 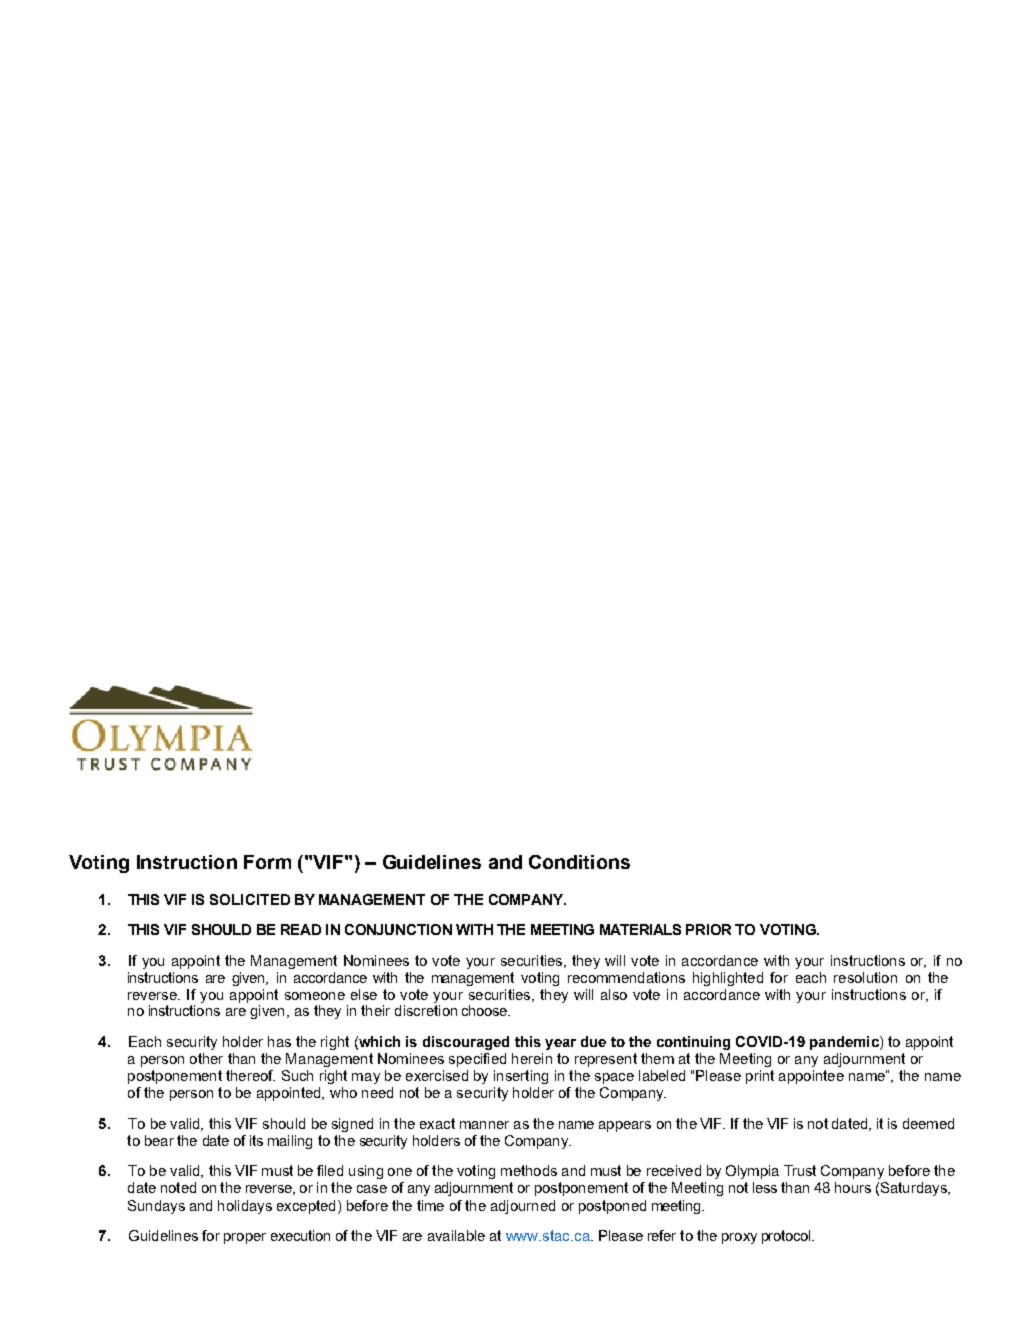 I want to click on its, so click(x=256, y=1140).
